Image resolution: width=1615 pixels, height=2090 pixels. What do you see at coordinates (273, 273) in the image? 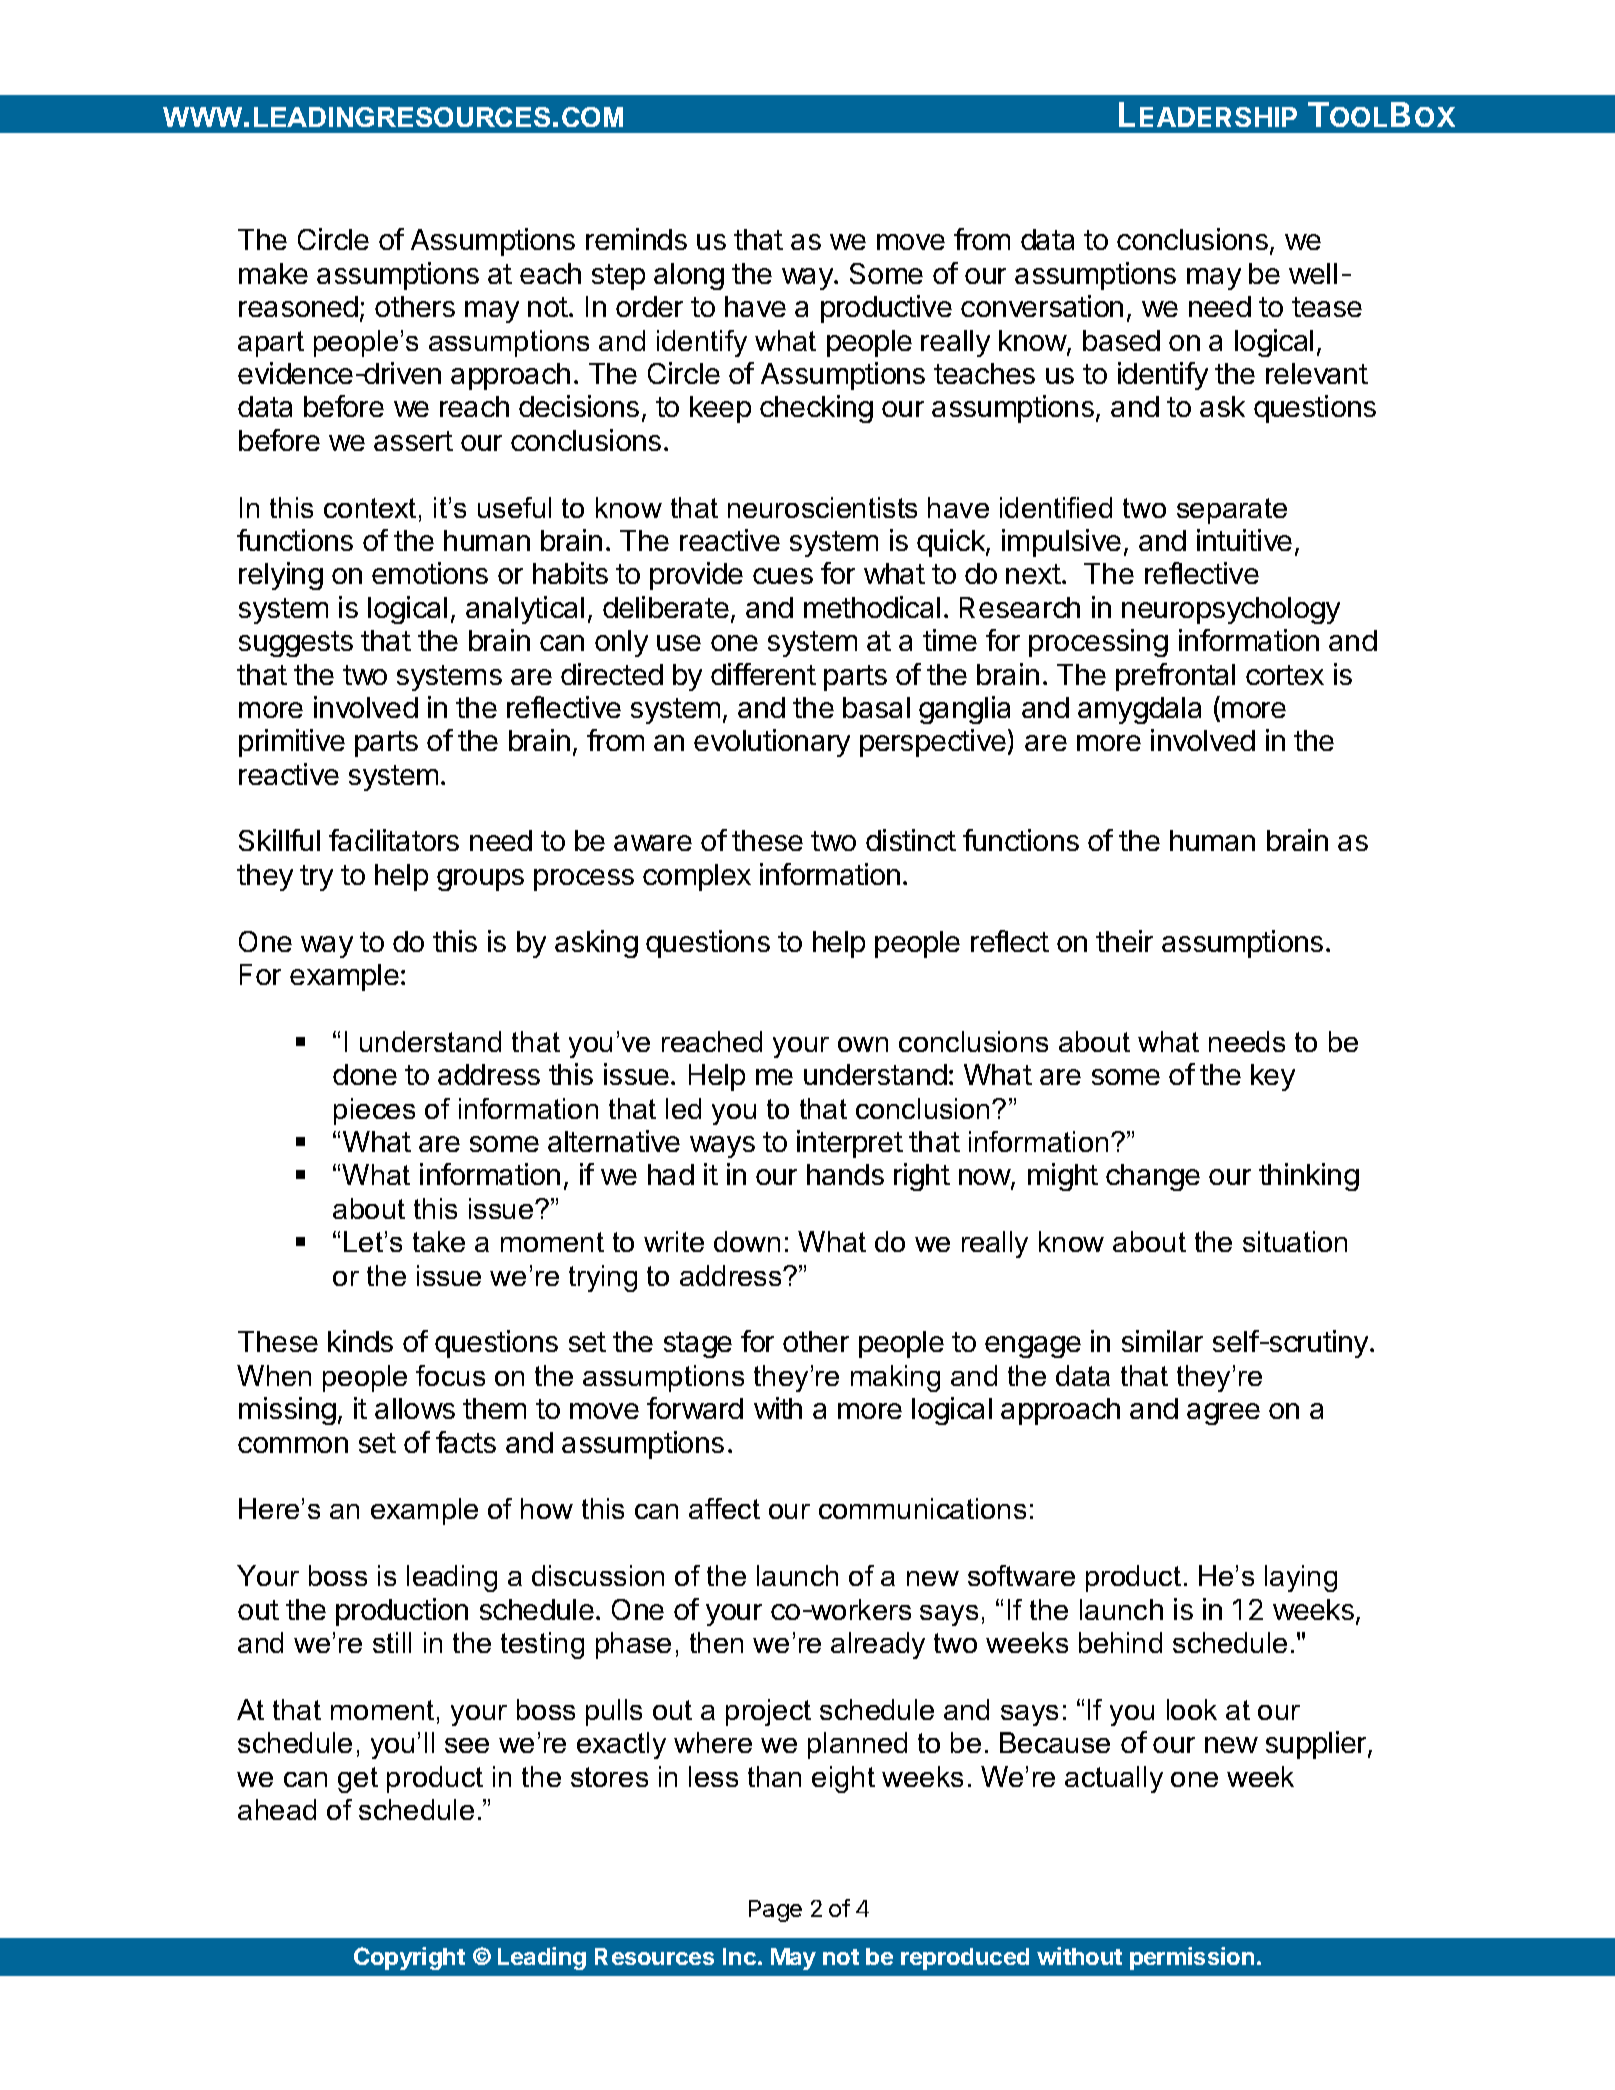
I see `make` at bounding box center [273, 273].
